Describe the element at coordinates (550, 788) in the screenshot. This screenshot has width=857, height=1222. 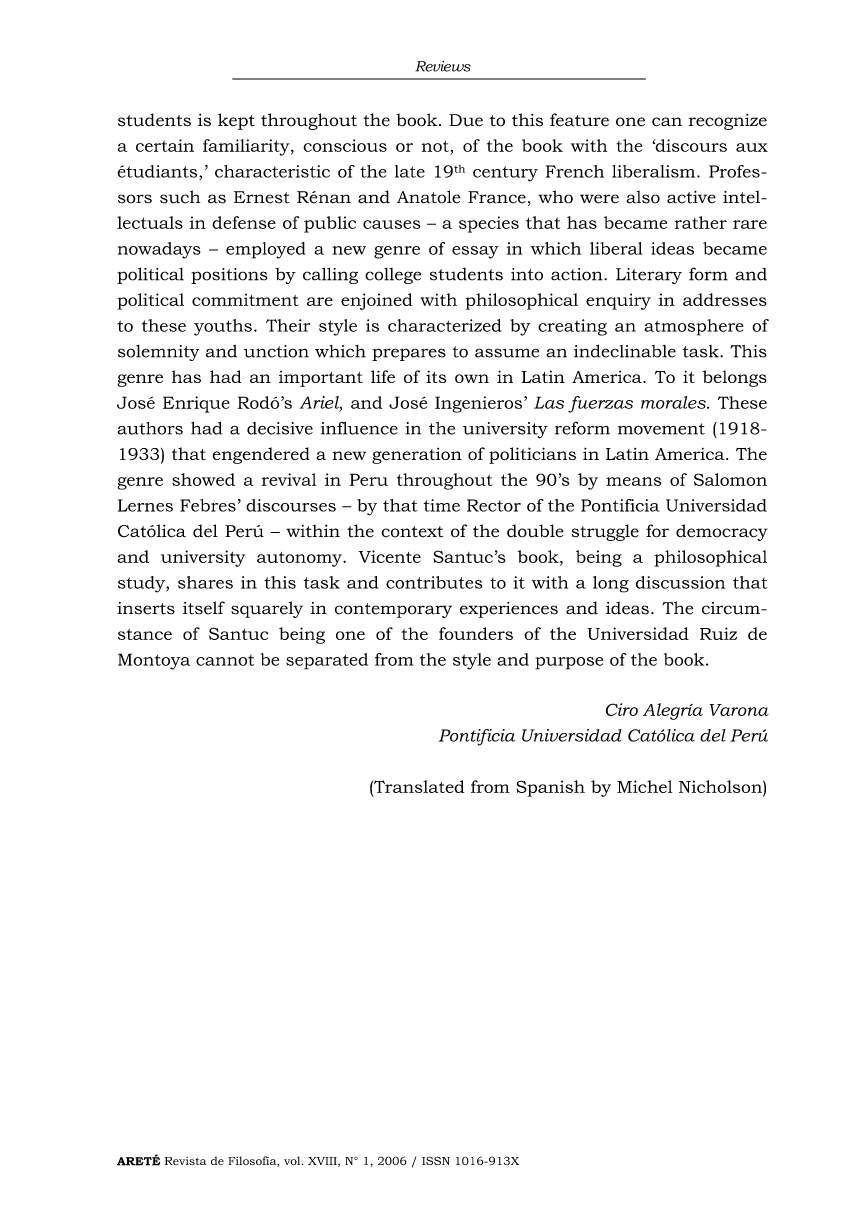
I see `Spanish` at that location.
